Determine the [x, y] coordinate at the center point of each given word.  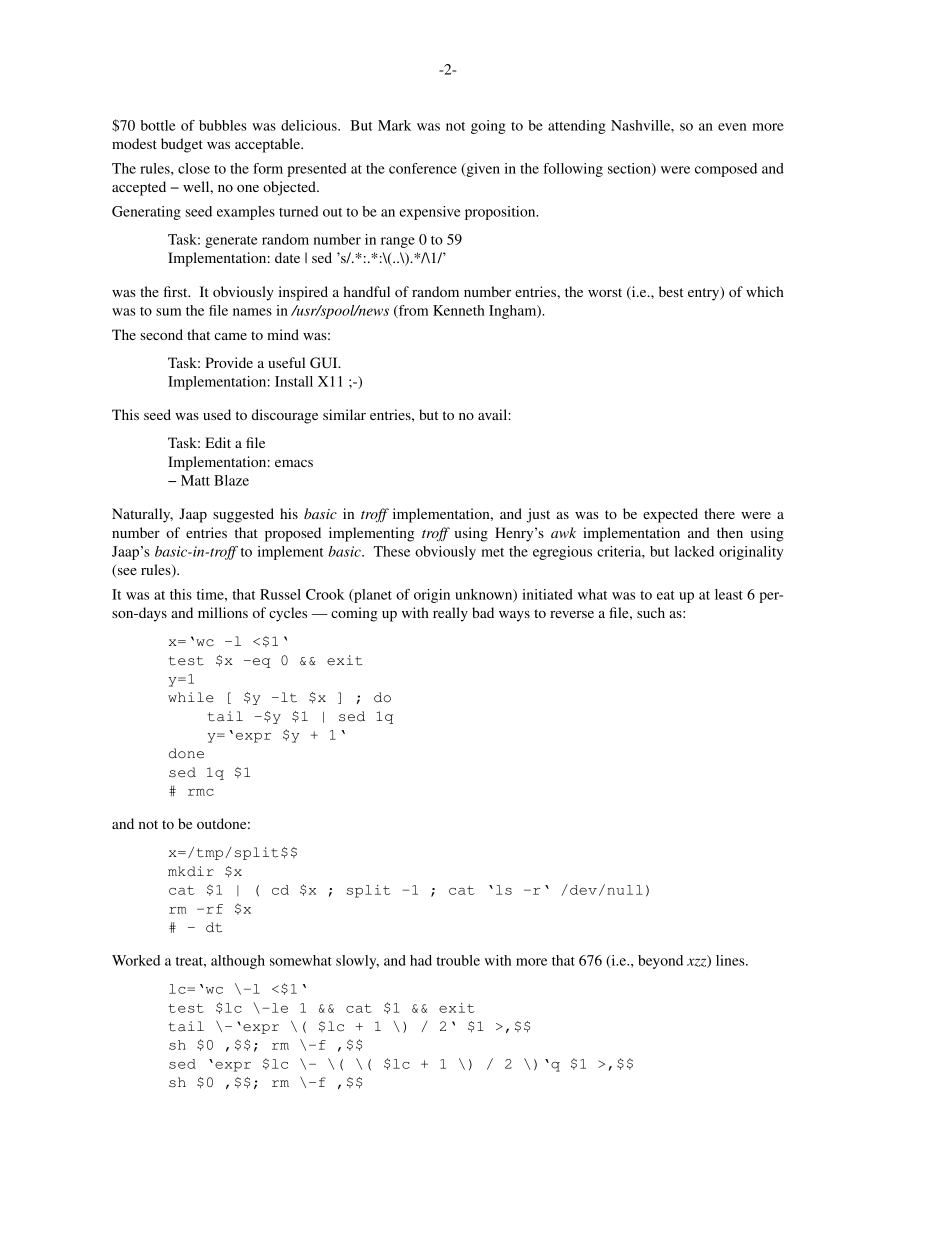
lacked [694, 551]
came [230, 336]
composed [726, 170]
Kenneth [459, 310]
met [492, 552]
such [651, 612]
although [238, 962]
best [671, 291]
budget [182, 145]
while [191, 697]
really [450, 614]
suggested [243, 515]
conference [423, 168]
